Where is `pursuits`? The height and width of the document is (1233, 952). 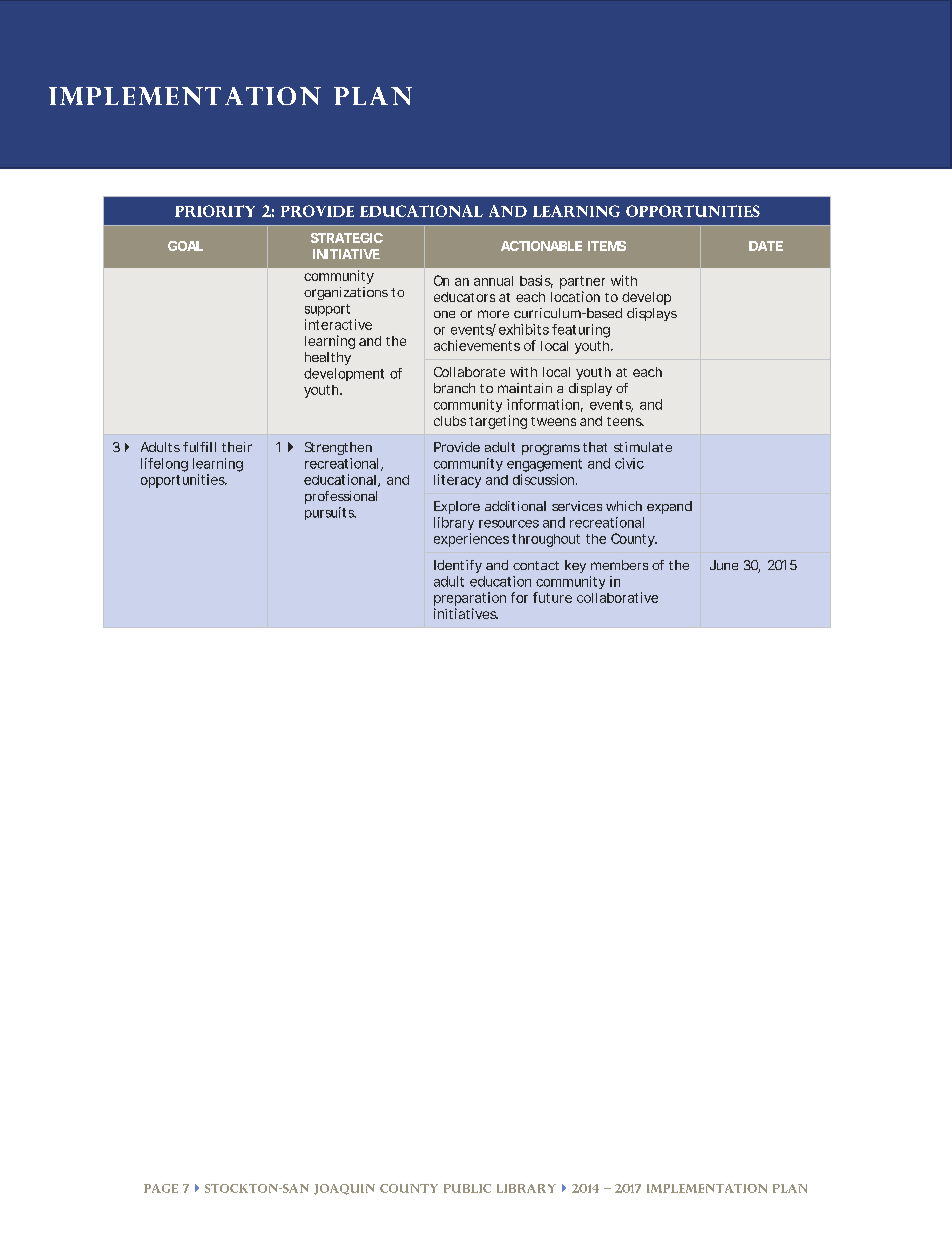
pursuits is located at coordinates (330, 513).
